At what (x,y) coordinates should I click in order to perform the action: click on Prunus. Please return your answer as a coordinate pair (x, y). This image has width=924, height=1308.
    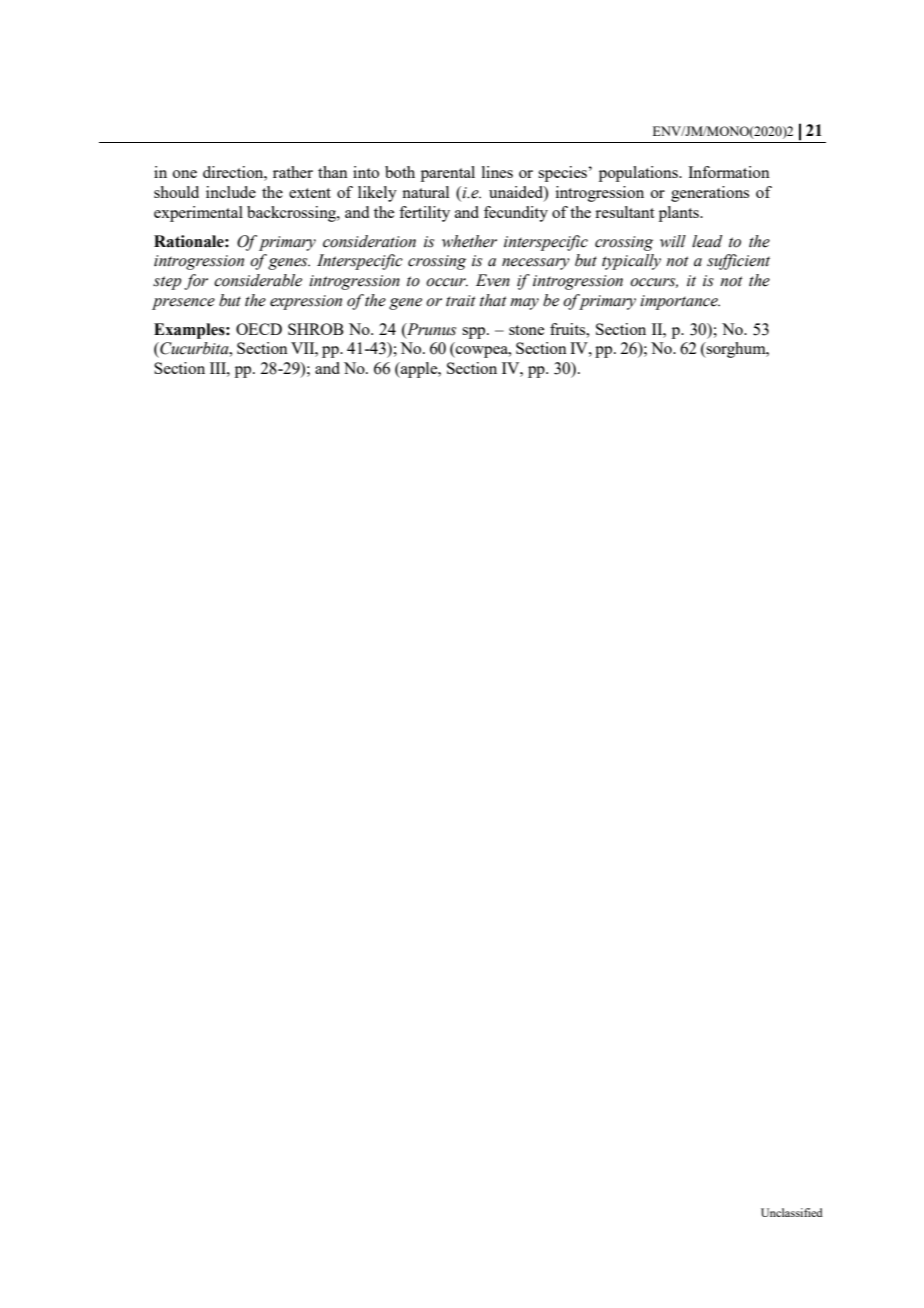
    Looking at the image, I should click on (430, 329).
